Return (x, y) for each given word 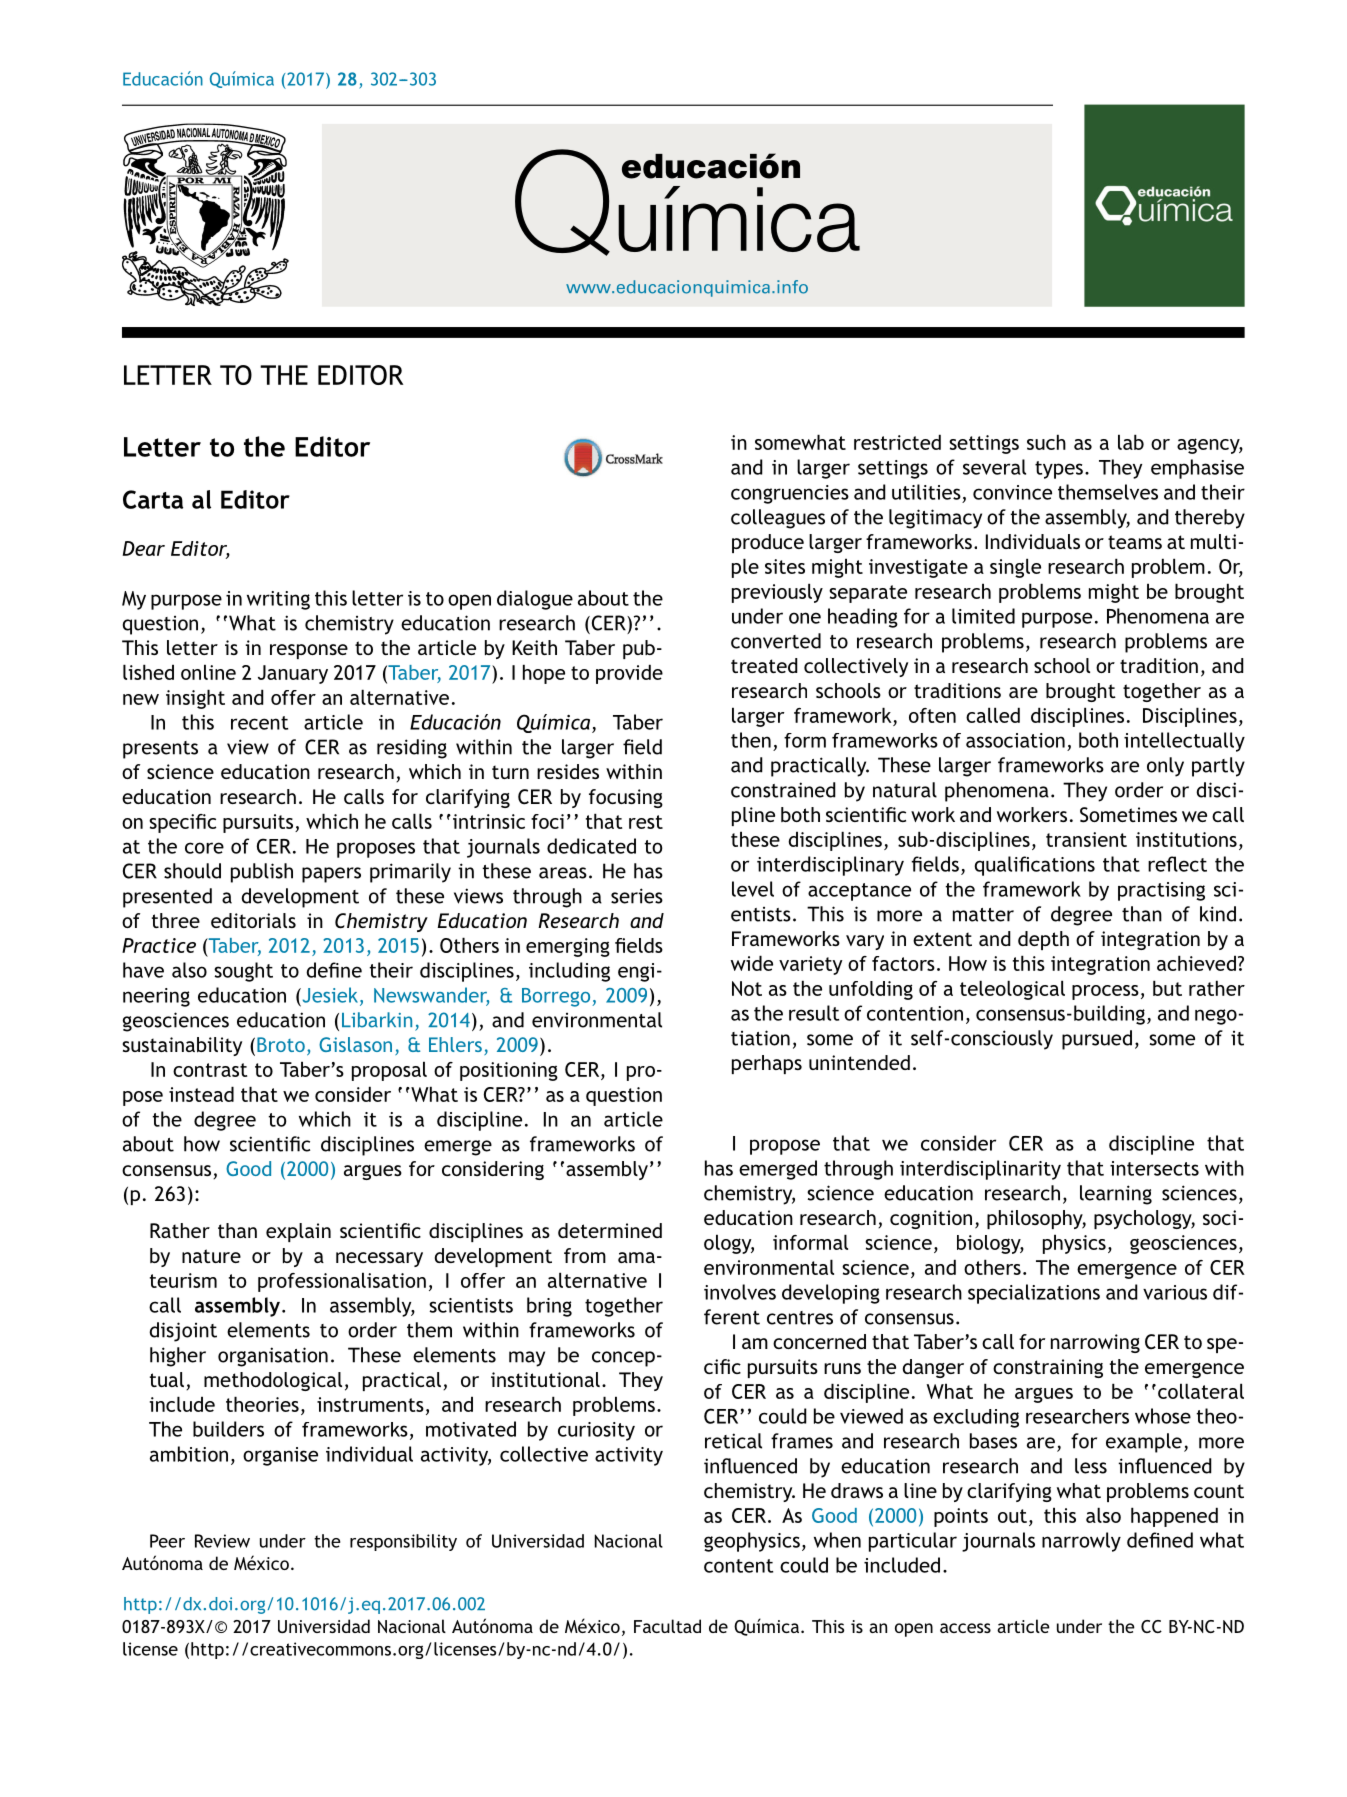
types (1059, 470)
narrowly (1081, 1542)
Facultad (667, 1626)
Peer (167, 1541)
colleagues (778, 519)
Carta (153, 499)
